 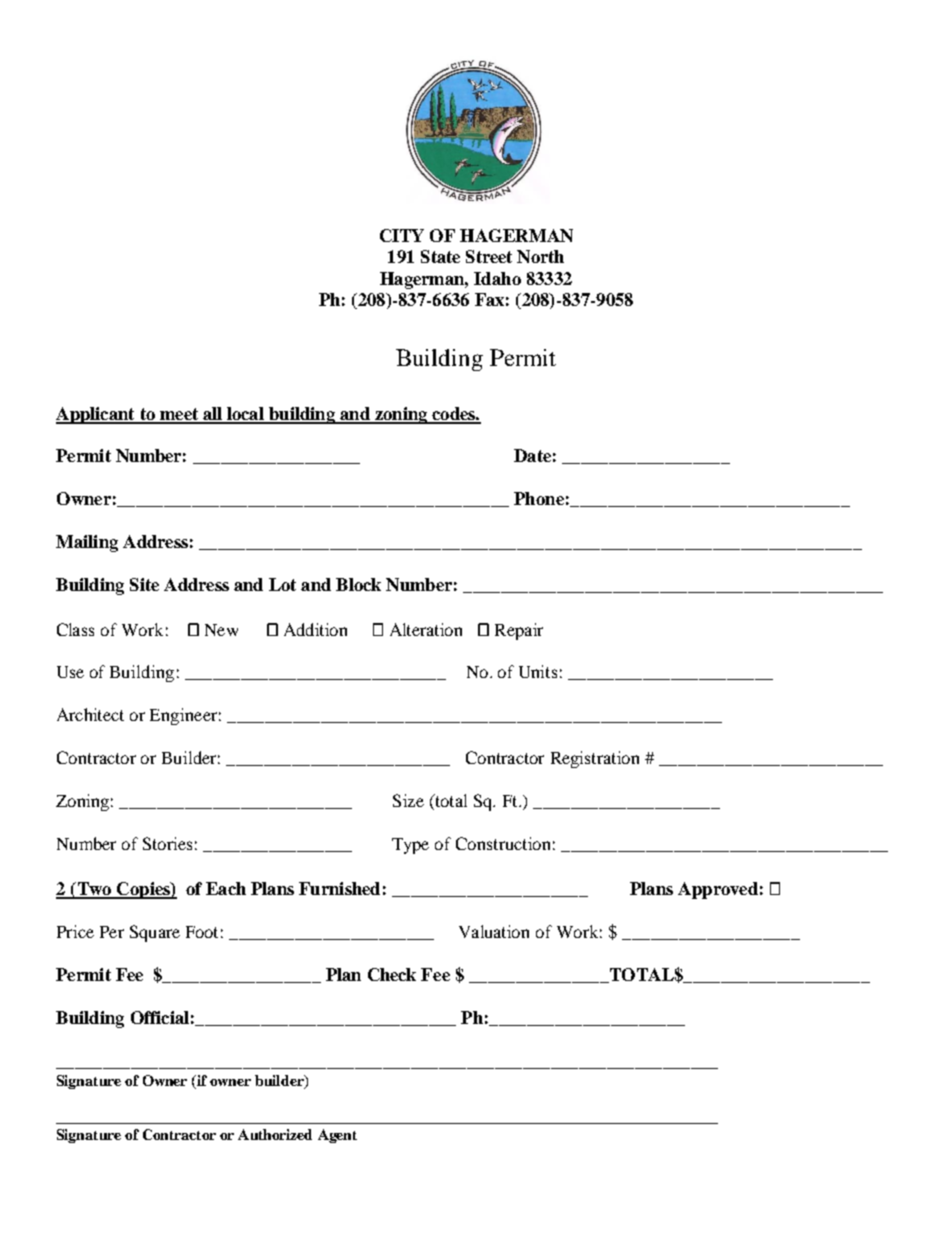 I want to click on Units, so click(x=538, y=671).
